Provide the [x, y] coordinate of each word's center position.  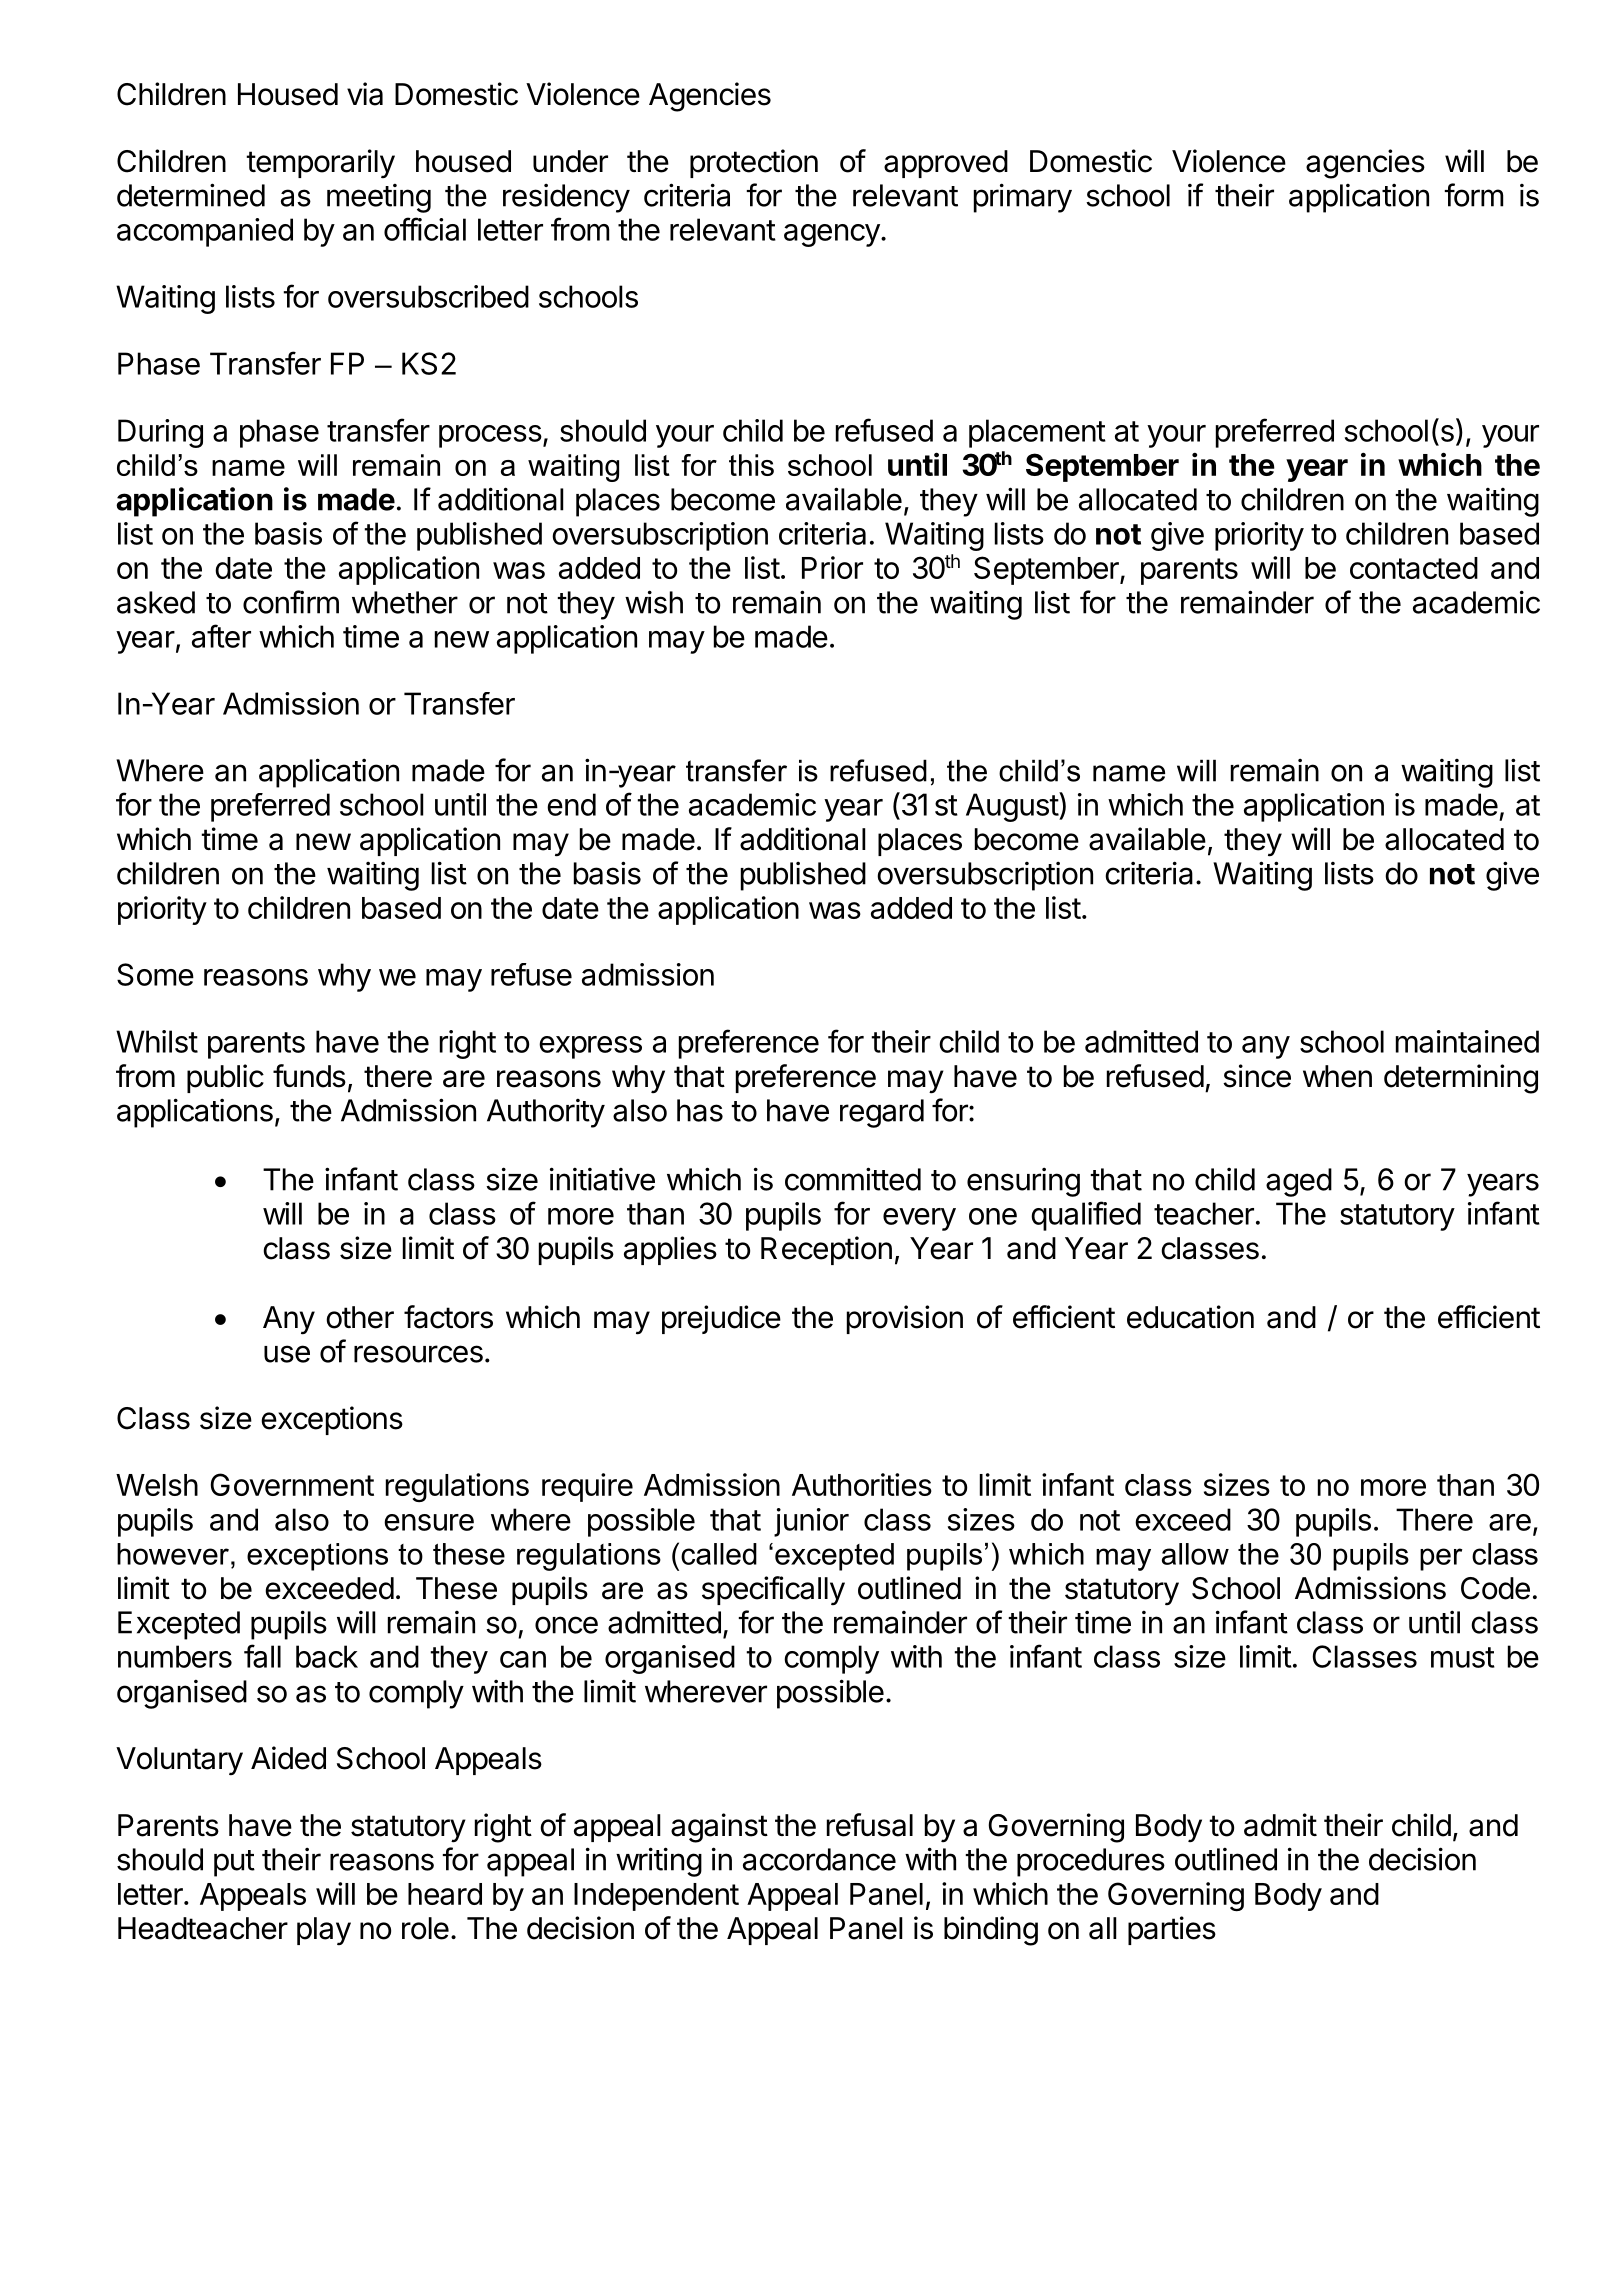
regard [882, 1113]
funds [309, 1076]
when [1337, 1076]
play [324, 1931]
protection [754, 163]
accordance [819, 1859]
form [1473, 195]
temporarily [320, 164]
